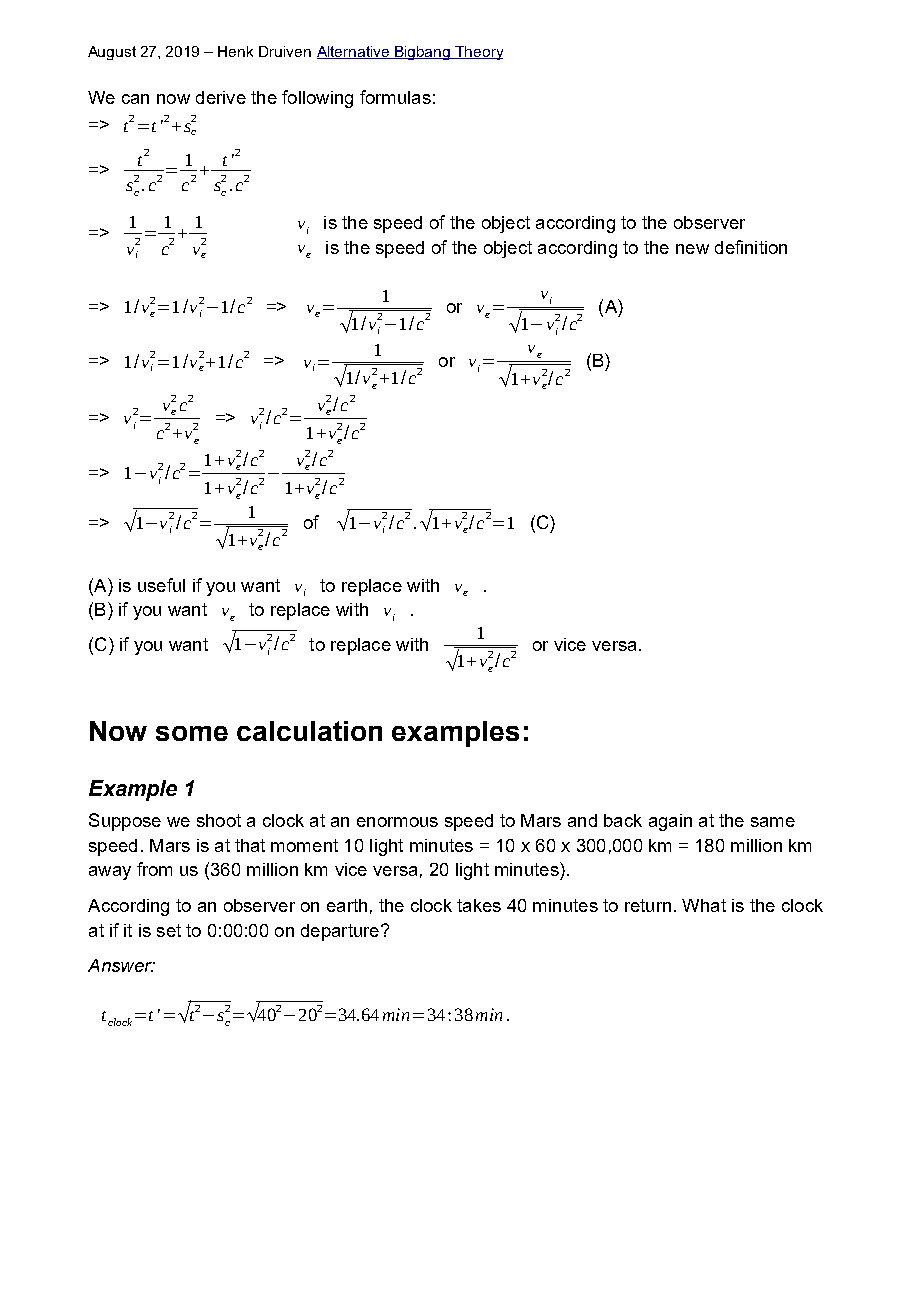  Describe the element at coordinates (397, 822) in the image. I see `enormous` at that location.
